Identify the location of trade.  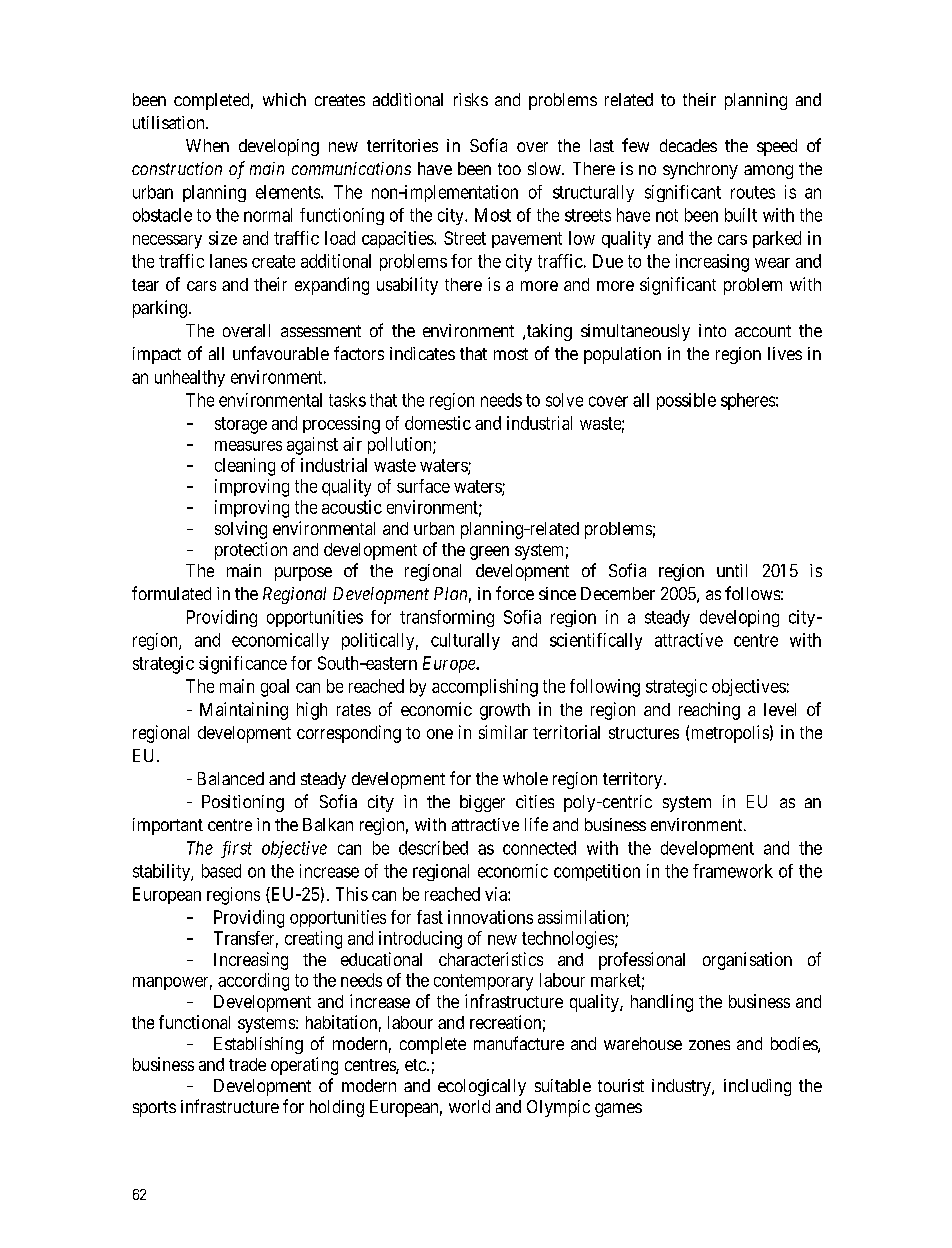
(247, 1064).
